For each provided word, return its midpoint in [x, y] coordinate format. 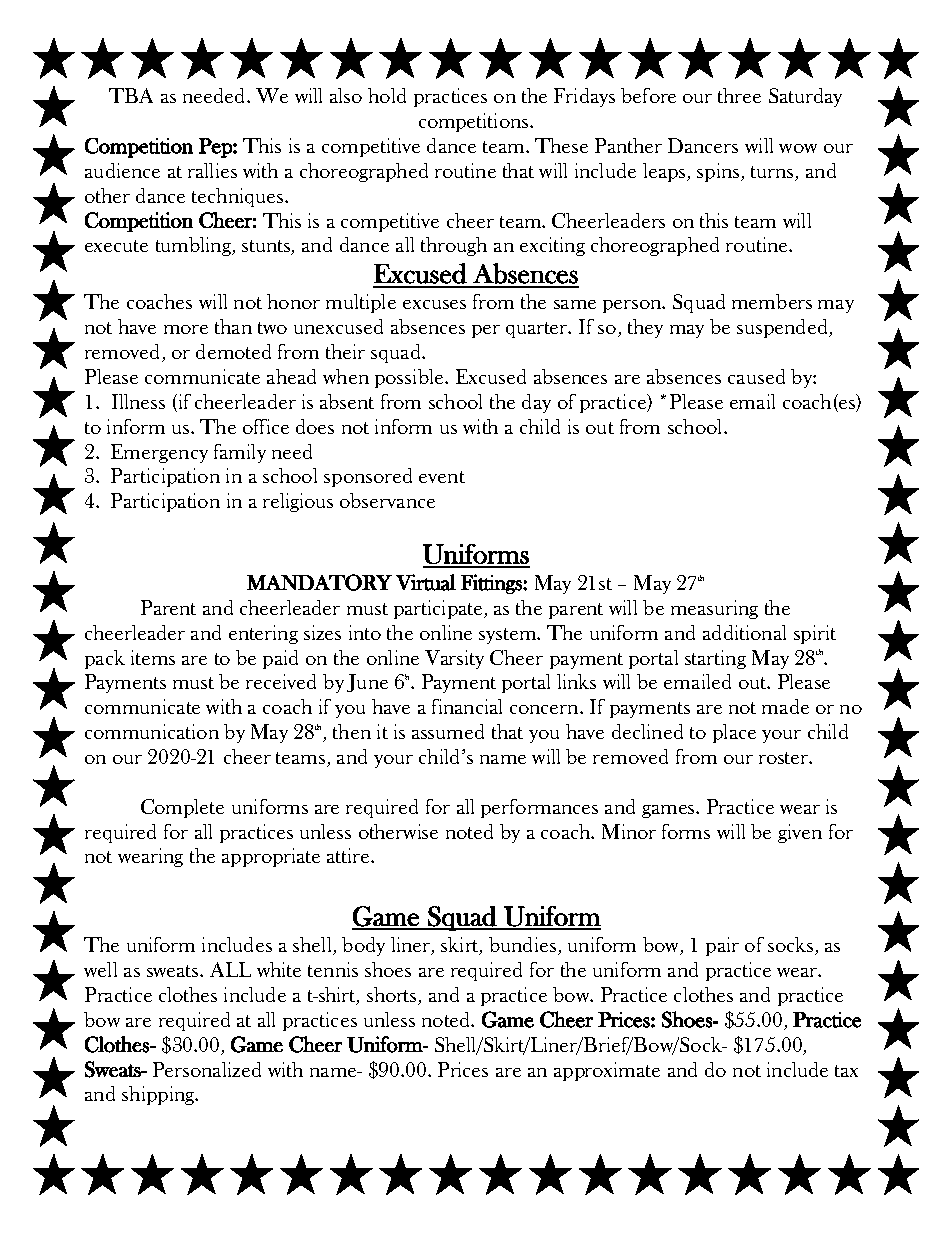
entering [263, 634]
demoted [233, 351]
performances [539, 808]
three [739, 95]
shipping [159, 1095]
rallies [212, 170]
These [561, 145]
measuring [714, 609]
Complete [182, 808]
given [800, 833]
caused [756, 376]
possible [410, 378]
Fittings [492, 584]
